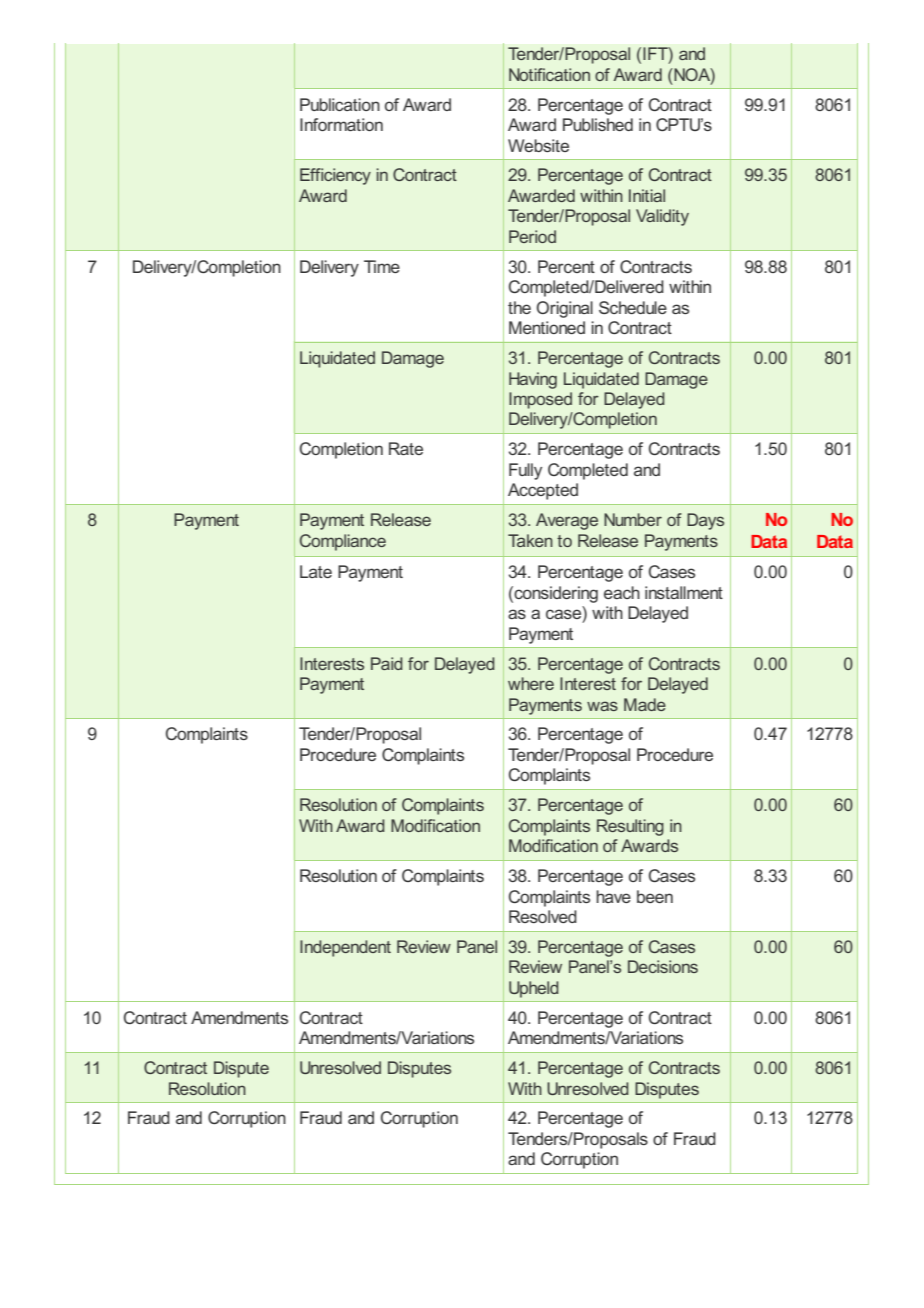 Image resolution: width=924 pixels, height=1308 pixels. Describe the element at coordinates (633, 307) in the document. I see `Schedule` at that location.
